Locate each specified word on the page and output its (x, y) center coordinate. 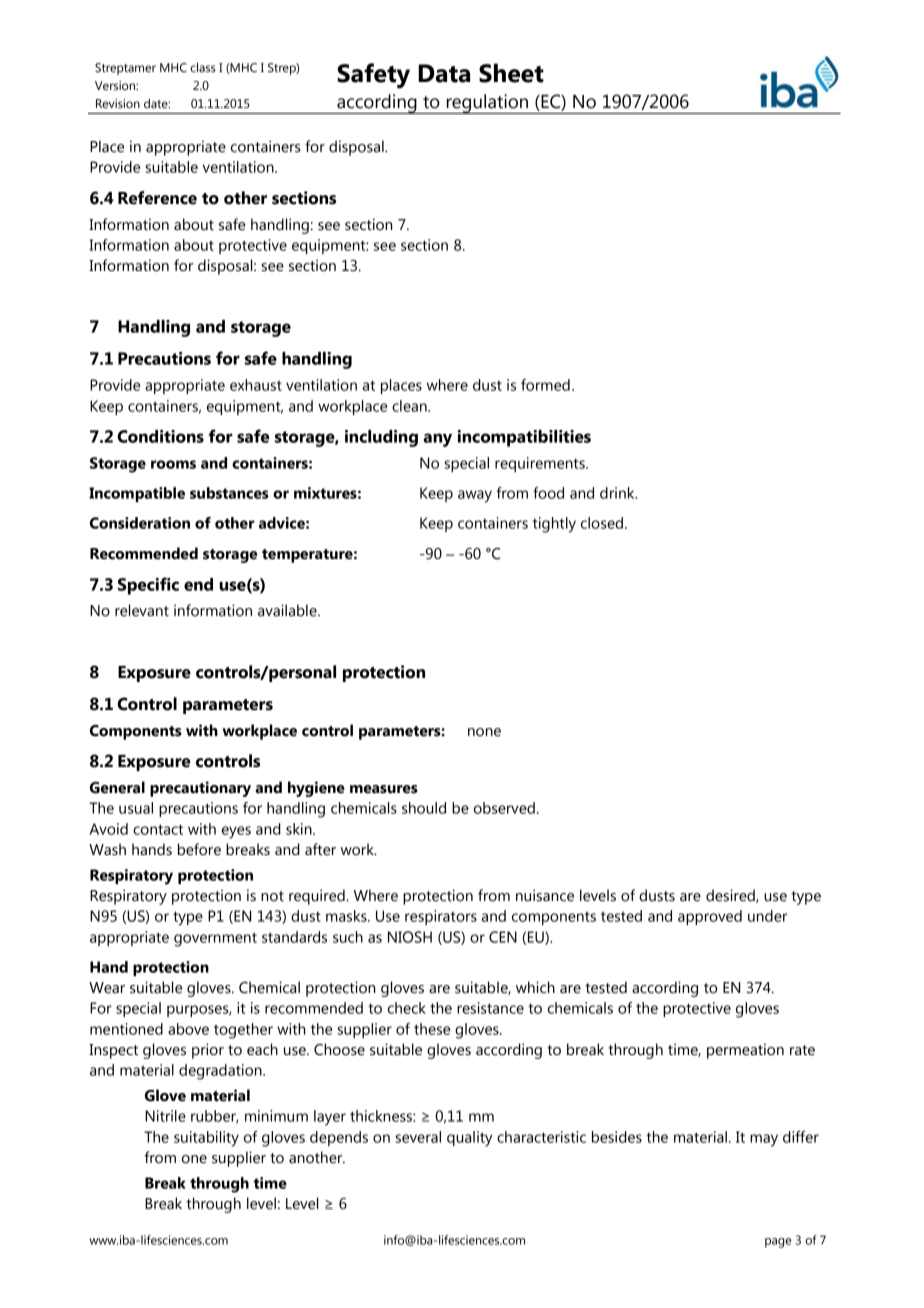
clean (410, 406)
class (203, 67)
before (199, 849)
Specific (148, 586)
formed (545, 385)
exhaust (256, 385)
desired (731, 896)
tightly (554, 525)
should (424, 808)
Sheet (511, 73)
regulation (487, 104)
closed (602, 523)
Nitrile (165, 1116)
